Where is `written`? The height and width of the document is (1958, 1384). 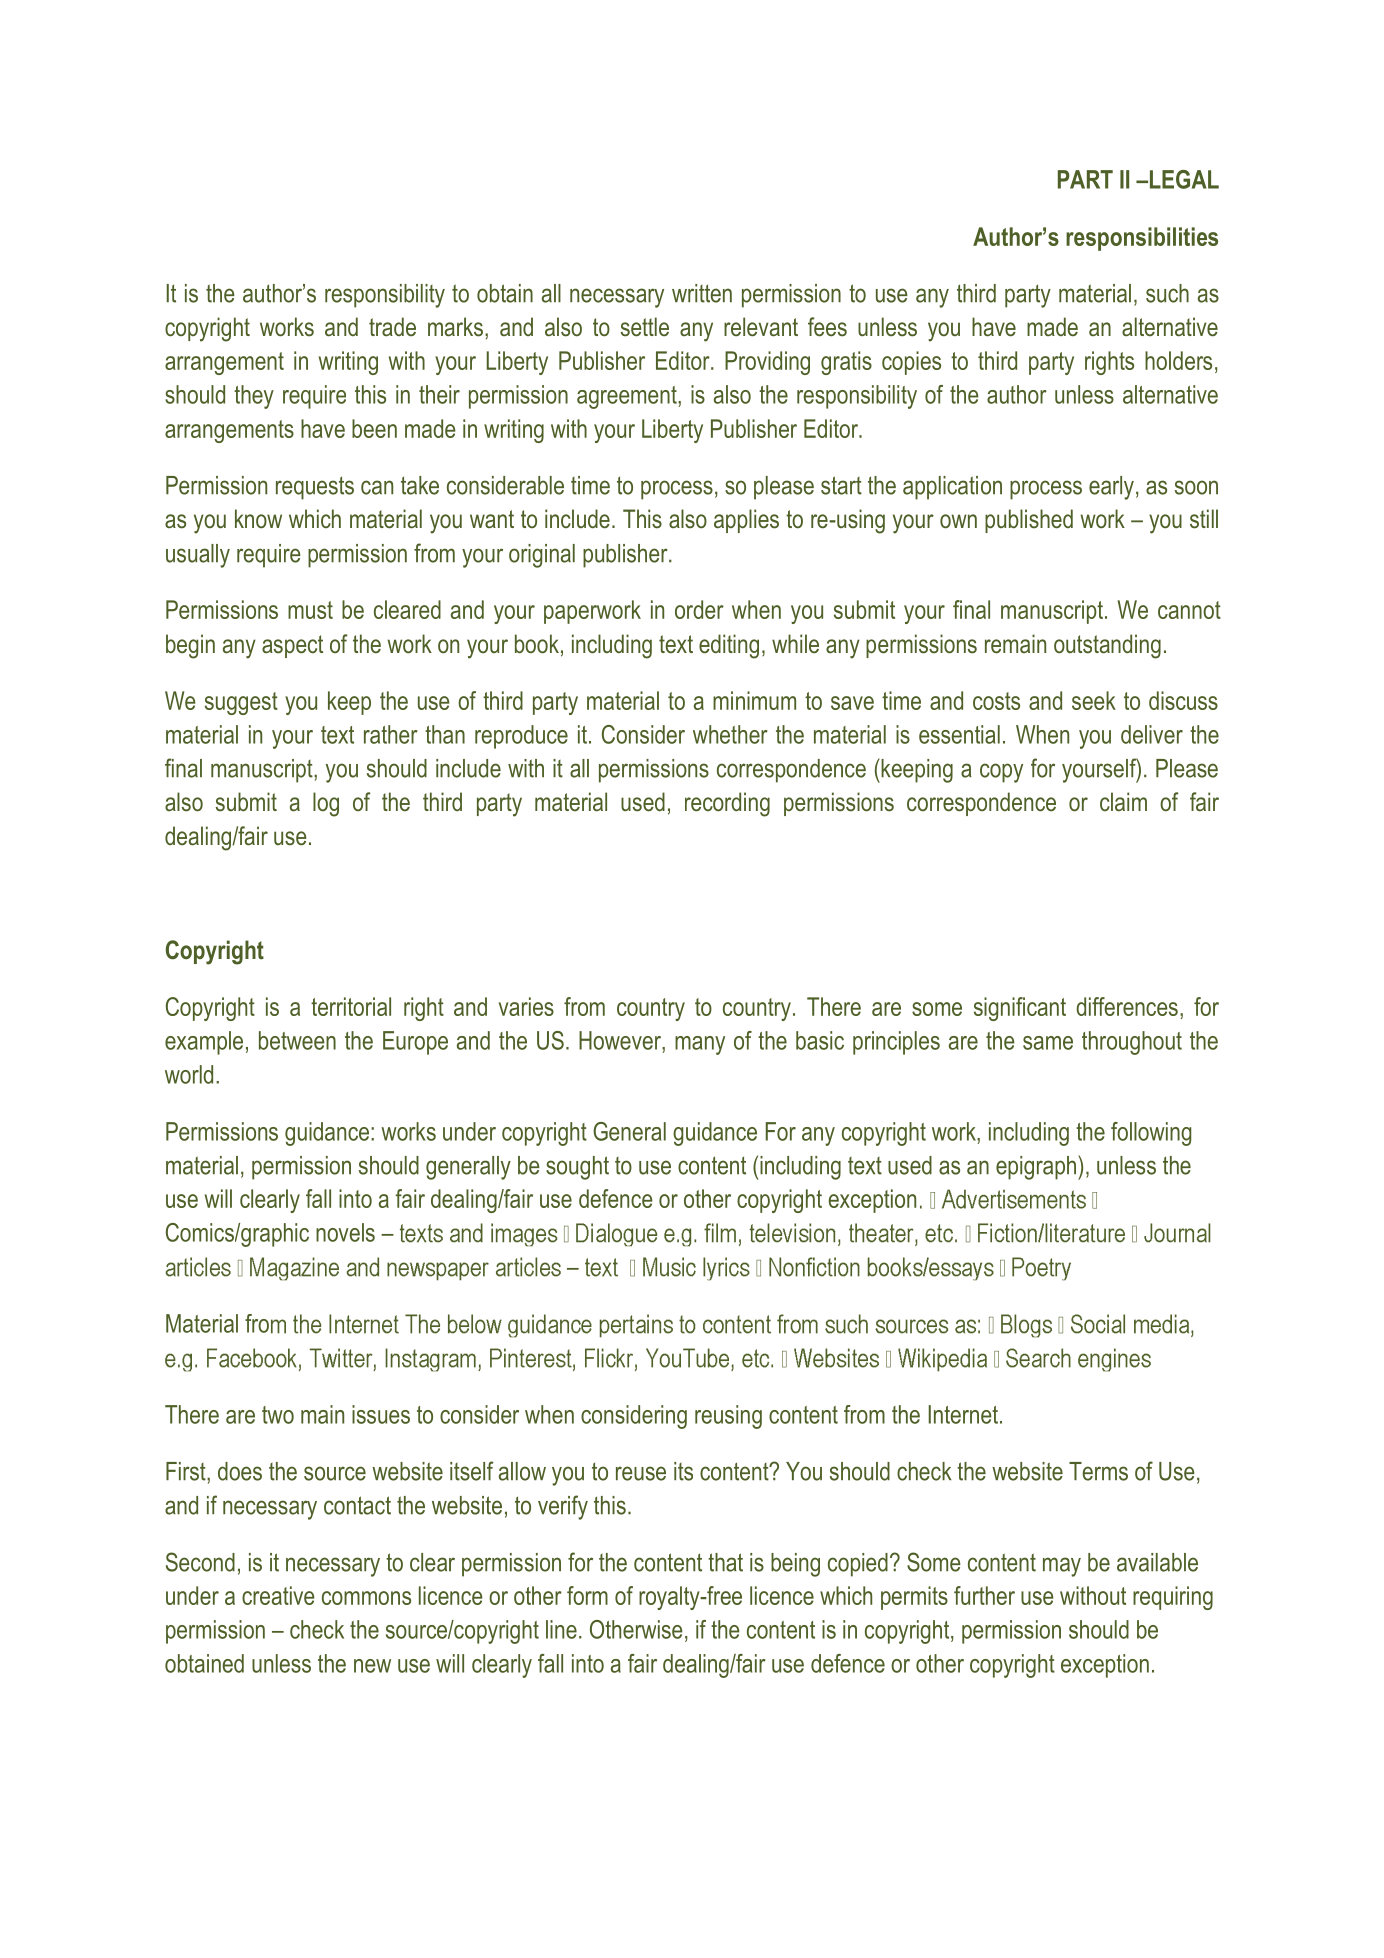 written is located at coordinates (702, 293).
